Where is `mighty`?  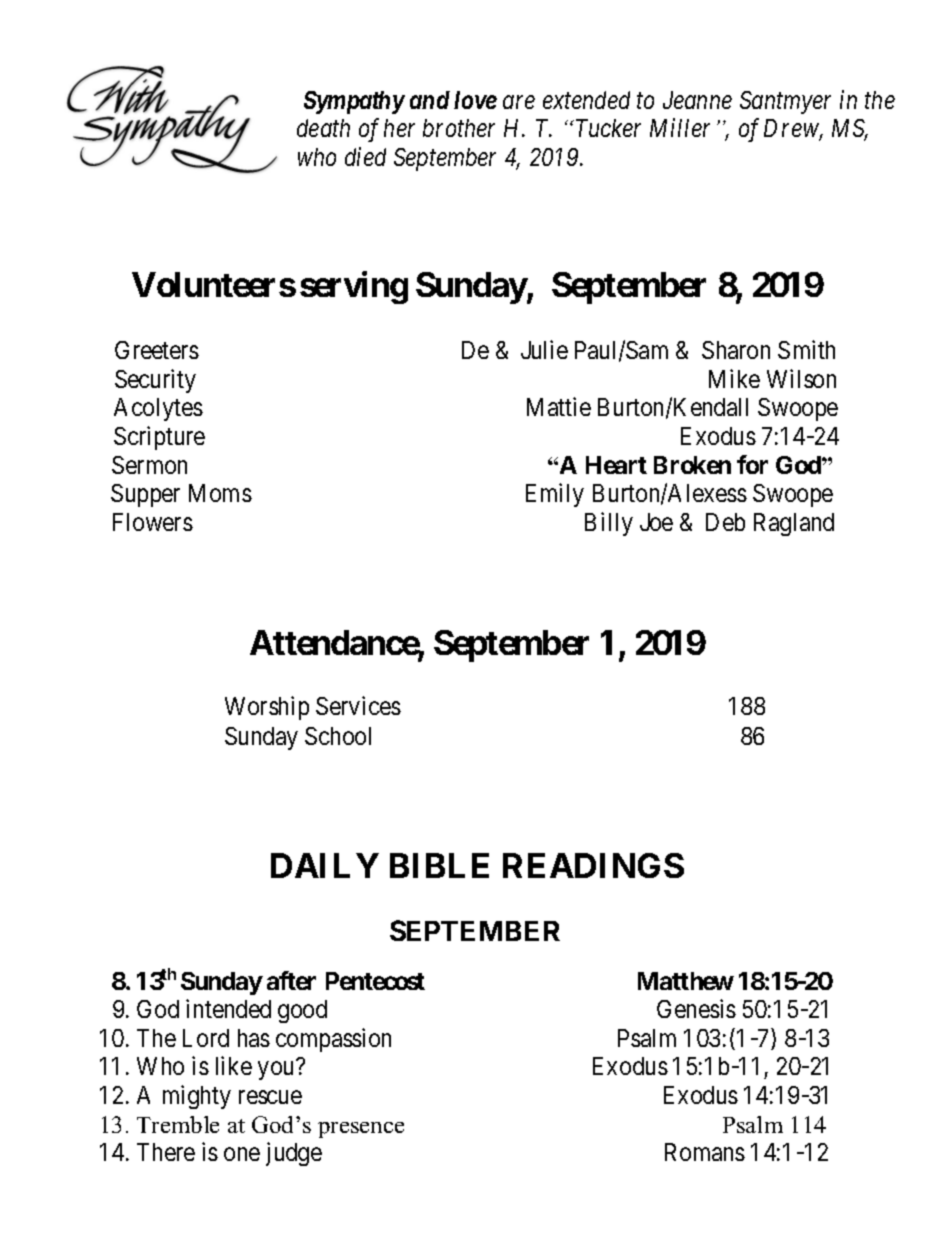 mighty is located at coordinates (197, 1097).
